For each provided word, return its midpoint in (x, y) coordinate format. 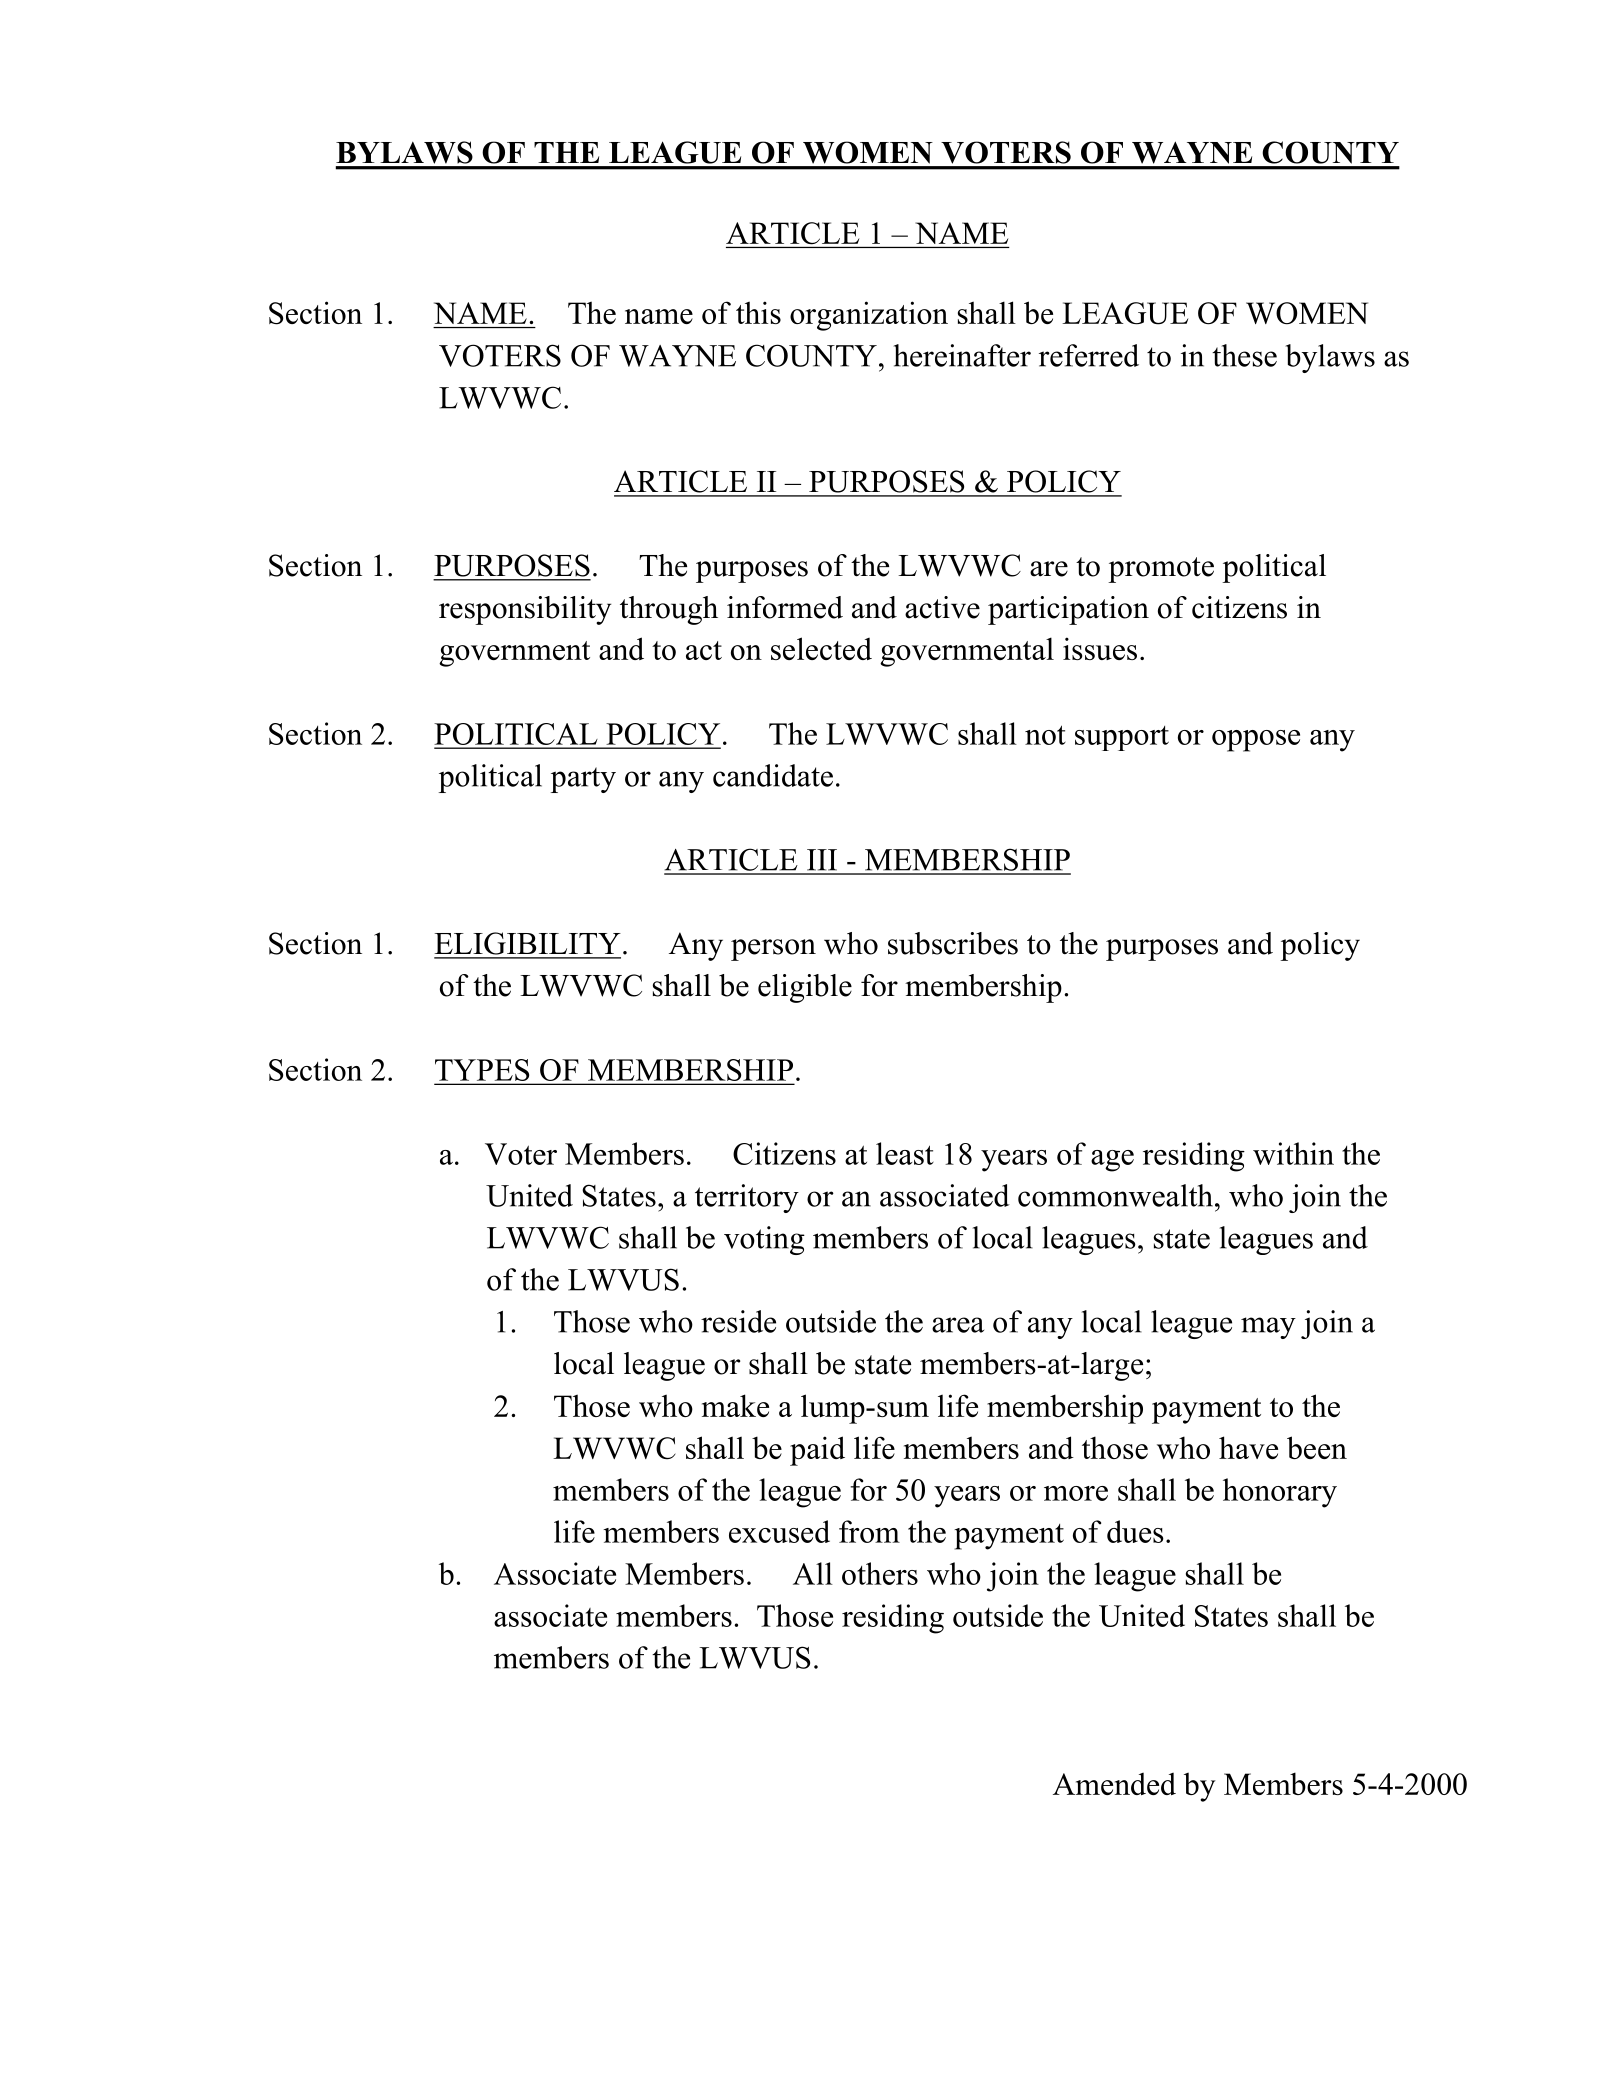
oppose (1256, 741)
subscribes (953, 943)
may (1268, 1328)
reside (738, 1321)
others (880, 1573)
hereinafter (962, 355)
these (1244, 355)
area (958, 1325)
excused (779, 1531)
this (758, 312)
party (583, 780)
